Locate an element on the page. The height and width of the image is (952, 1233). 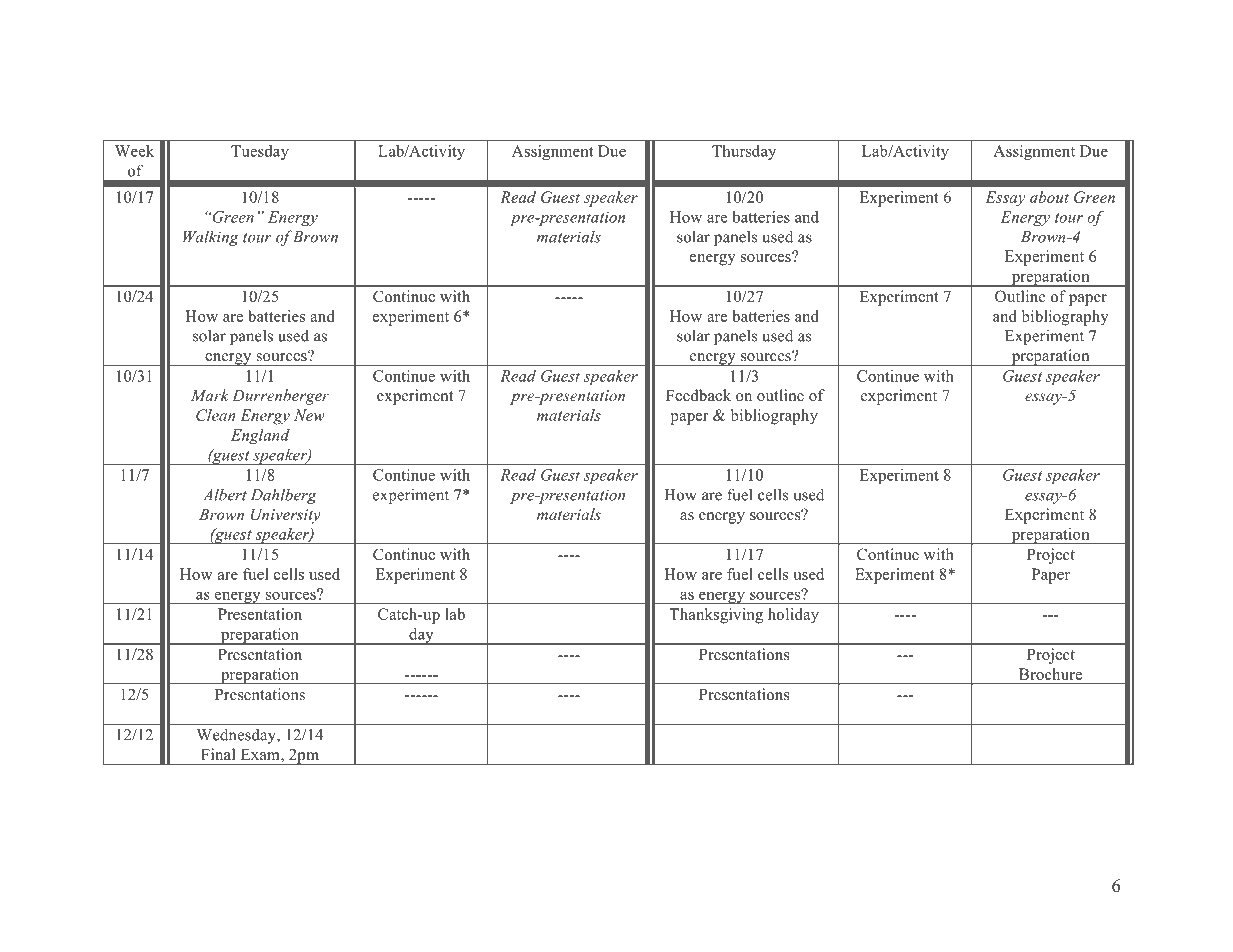
holiday is located at coordinates (793, 616).
